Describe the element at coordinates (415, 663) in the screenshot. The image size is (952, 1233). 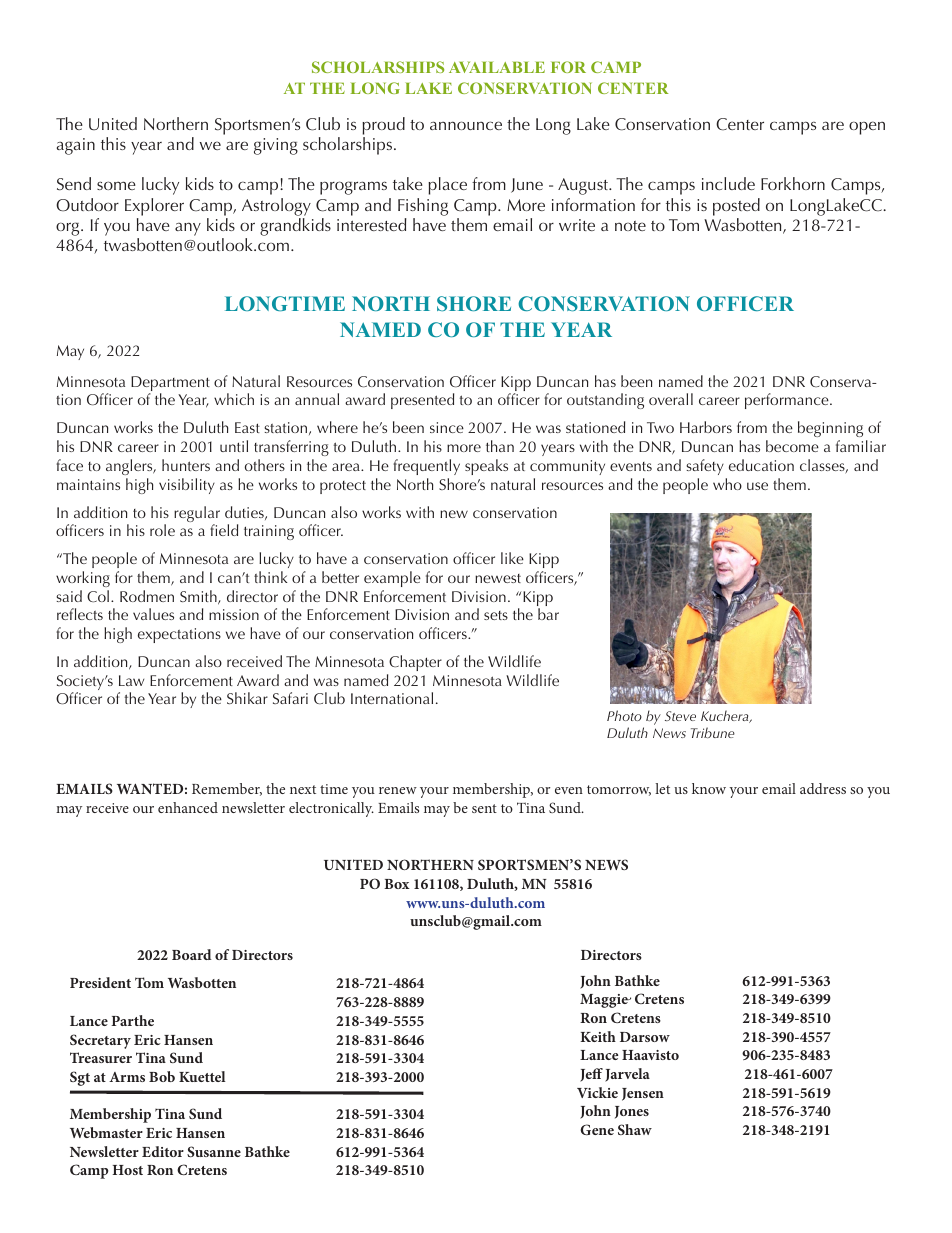
I see `Chapter` at that location.
